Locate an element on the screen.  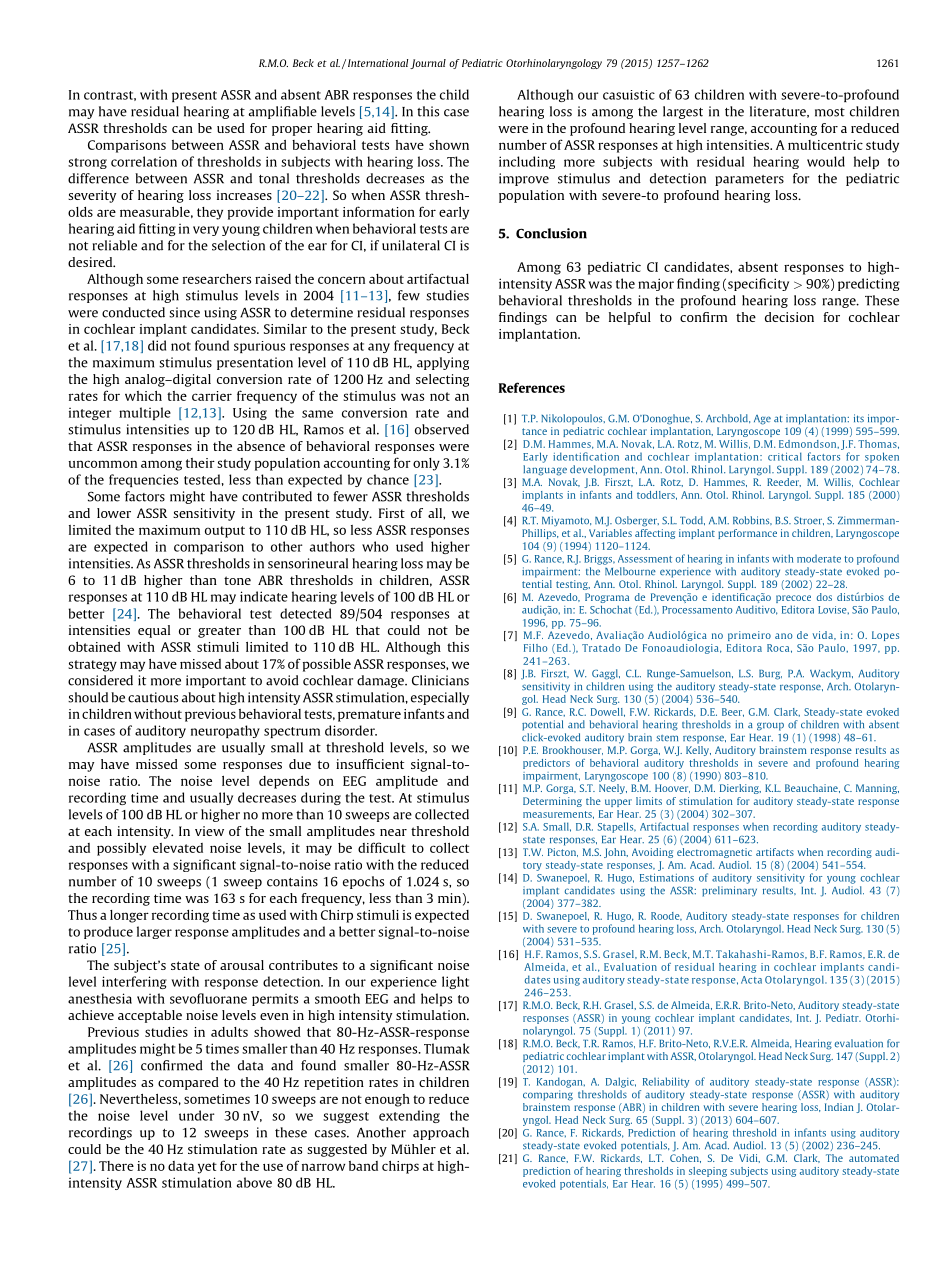
group is located at coordinates (770, 726).
